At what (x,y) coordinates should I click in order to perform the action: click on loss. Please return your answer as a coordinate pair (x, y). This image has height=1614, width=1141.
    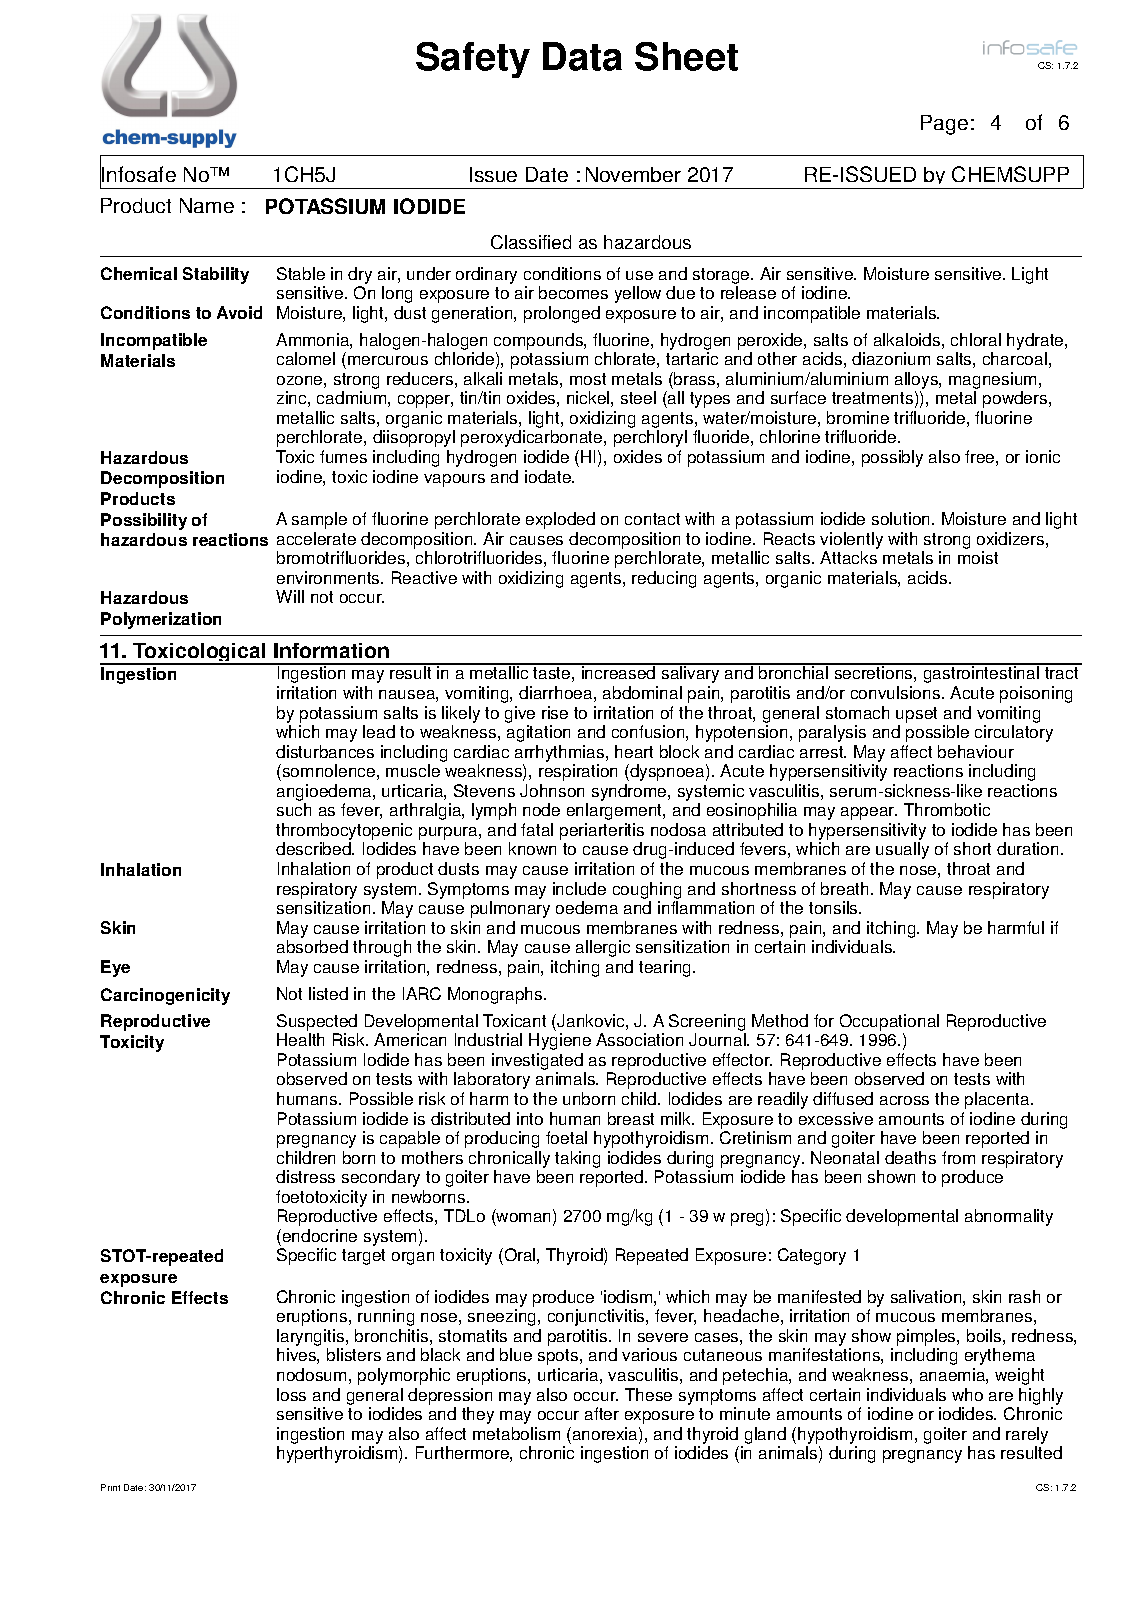
    Looking at the image, I should click on (291, 1394).
